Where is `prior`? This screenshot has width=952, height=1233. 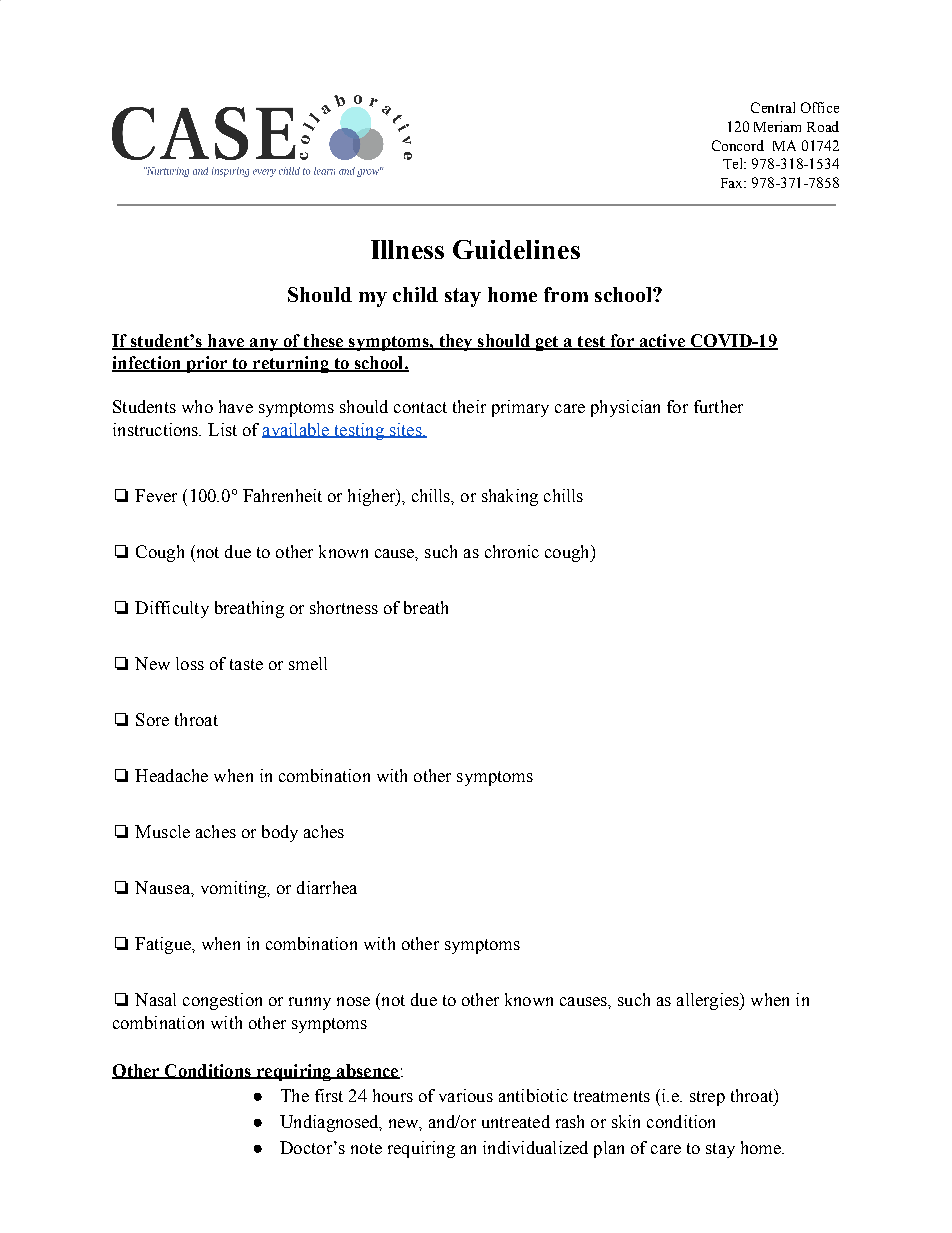 prior is located at coordinates (207, 364).
